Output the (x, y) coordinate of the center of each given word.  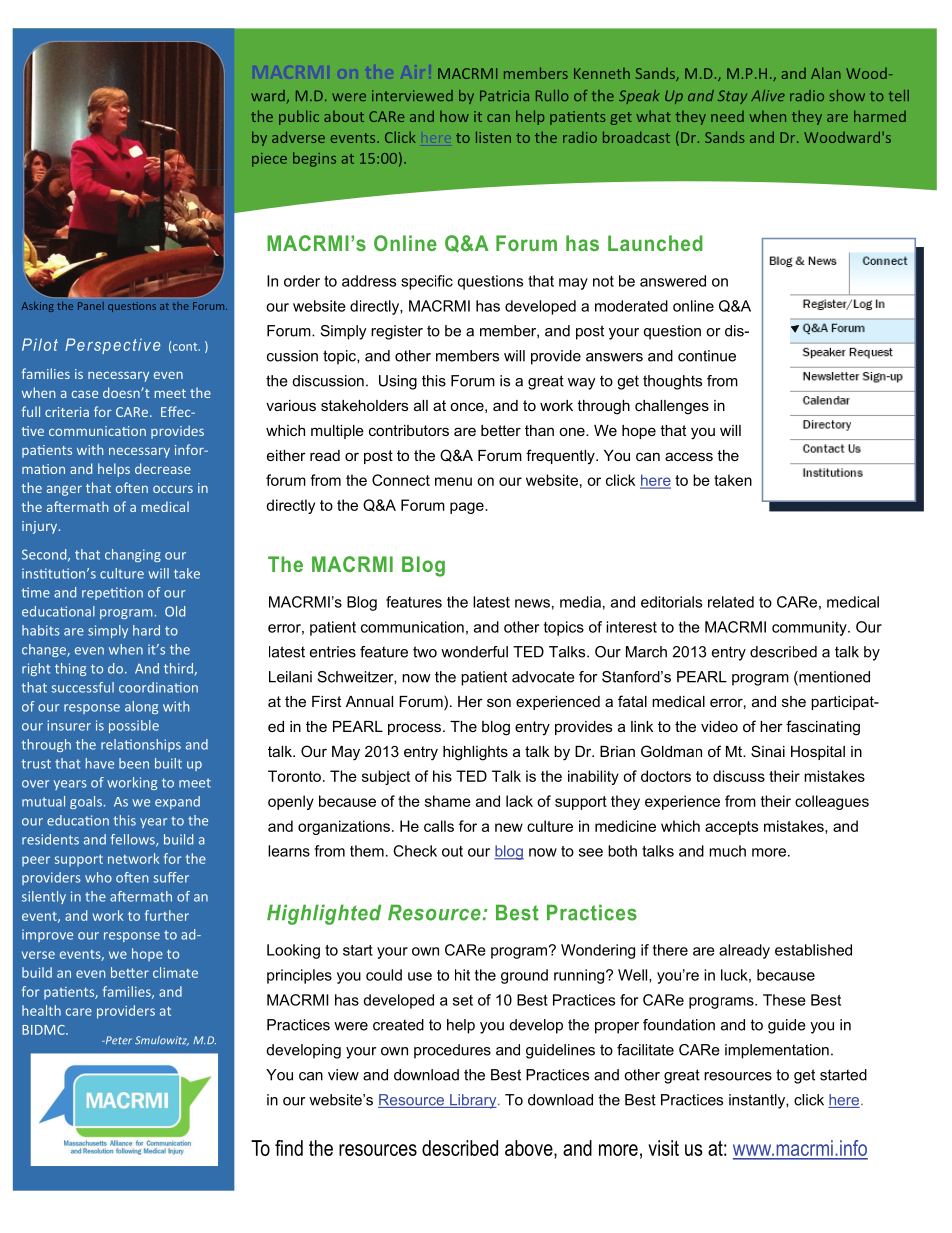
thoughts (672, 382)
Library (473, 1101)
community (810, 628)
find (289, 1148)
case (85, 394)
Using (398, 382)
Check (415, 851)
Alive (768, 95)
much (727, 851)
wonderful (474, 652)
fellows (134, 840)
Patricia (504, 95)
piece (269, 160)
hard (146, 630)
